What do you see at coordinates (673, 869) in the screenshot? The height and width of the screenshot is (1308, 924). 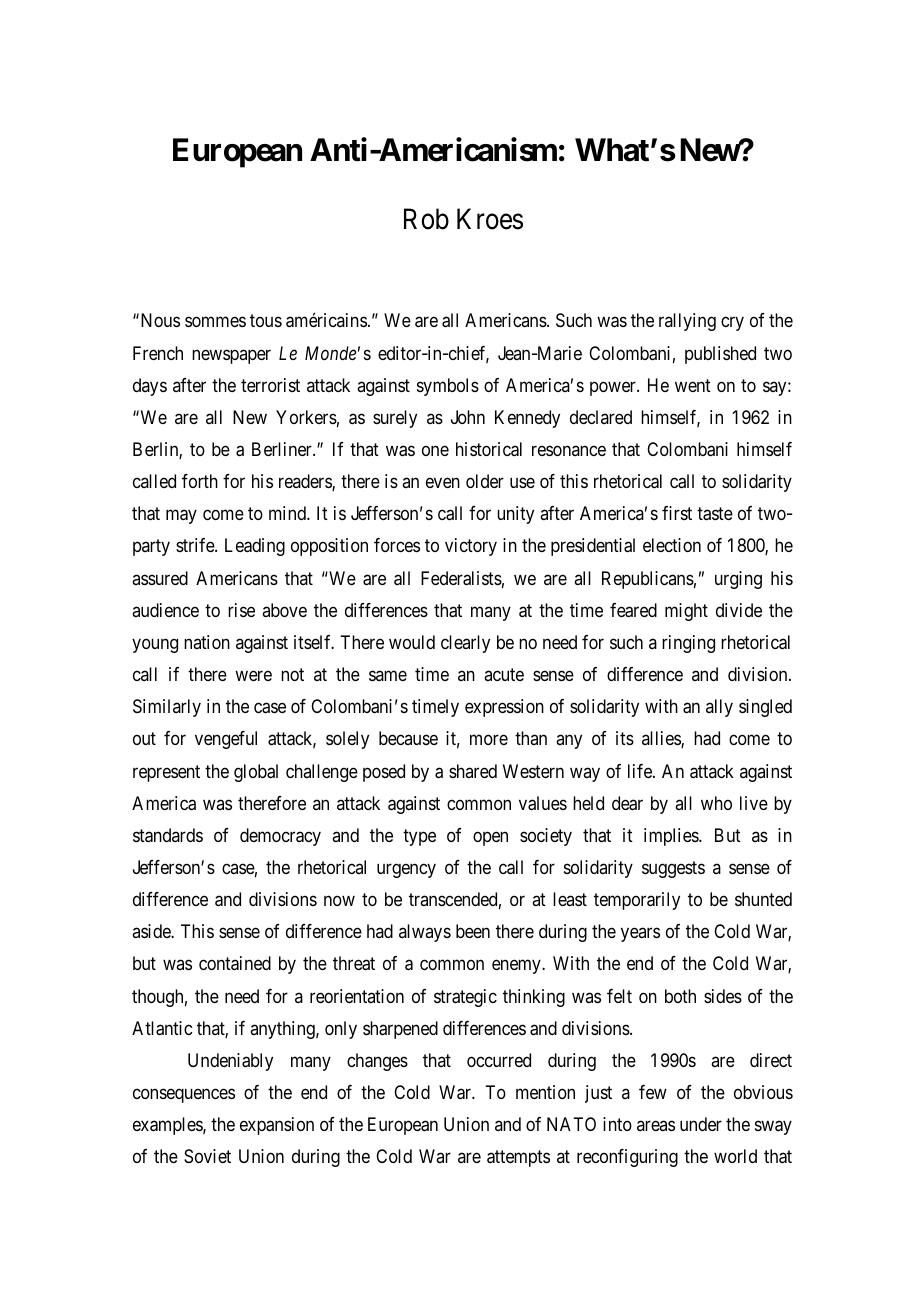 I see `suggests` at bounding box center [673, 869].
